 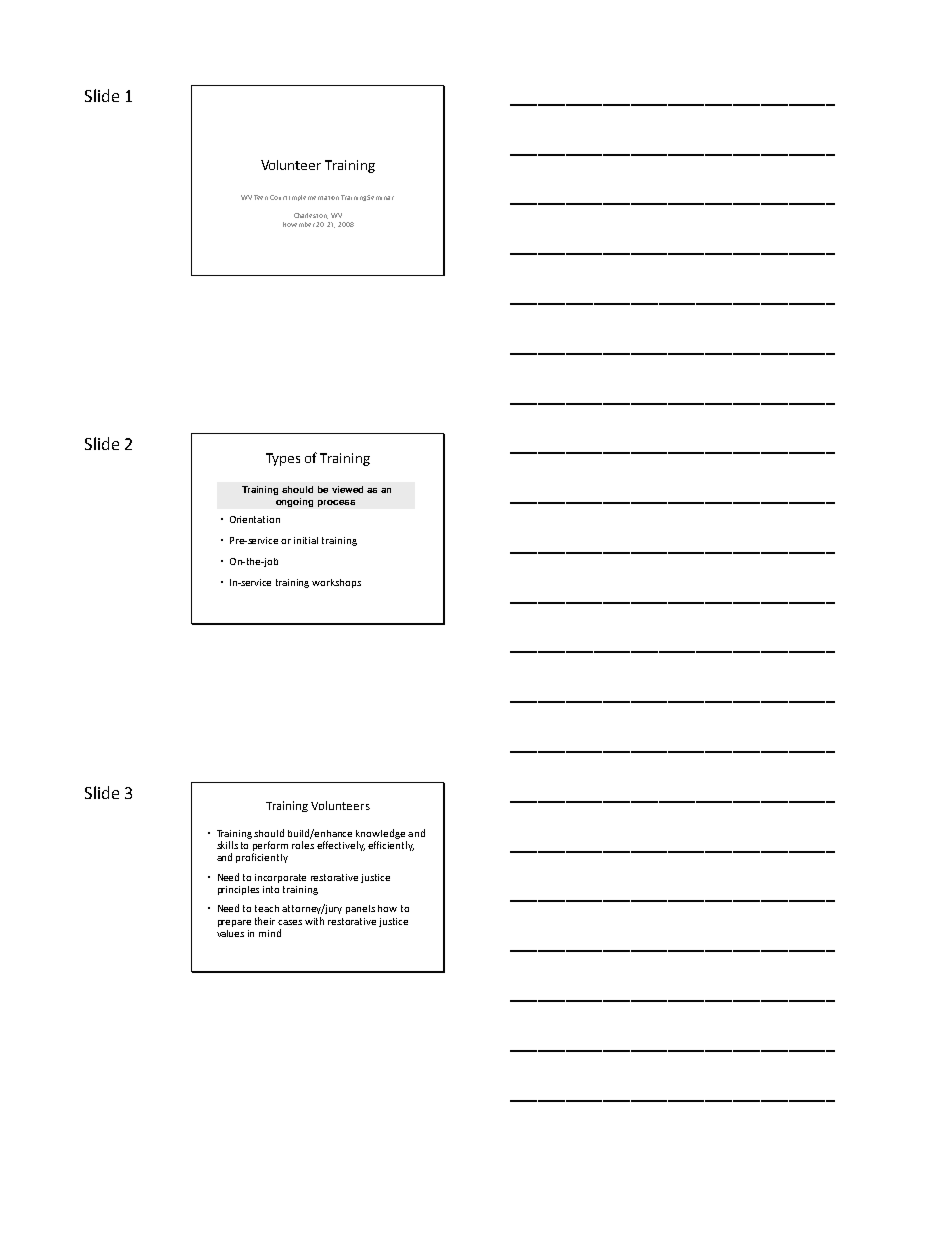 What do you see at coordinates (311, 216) in the screenshot?
I see `Charleston` at bounding box center [311, 216].
